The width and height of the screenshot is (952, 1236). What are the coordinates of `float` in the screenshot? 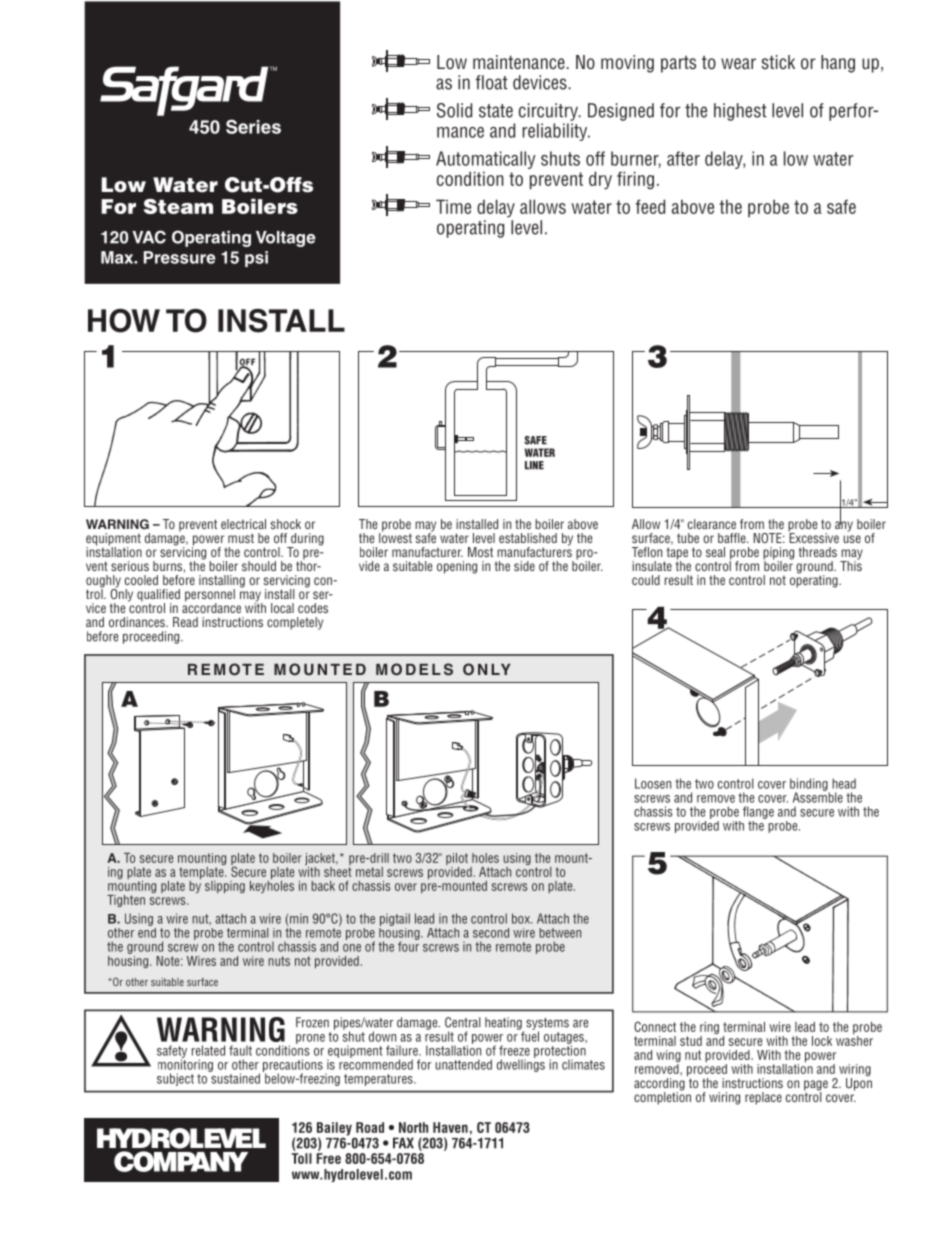 It's located at (491, 82).
